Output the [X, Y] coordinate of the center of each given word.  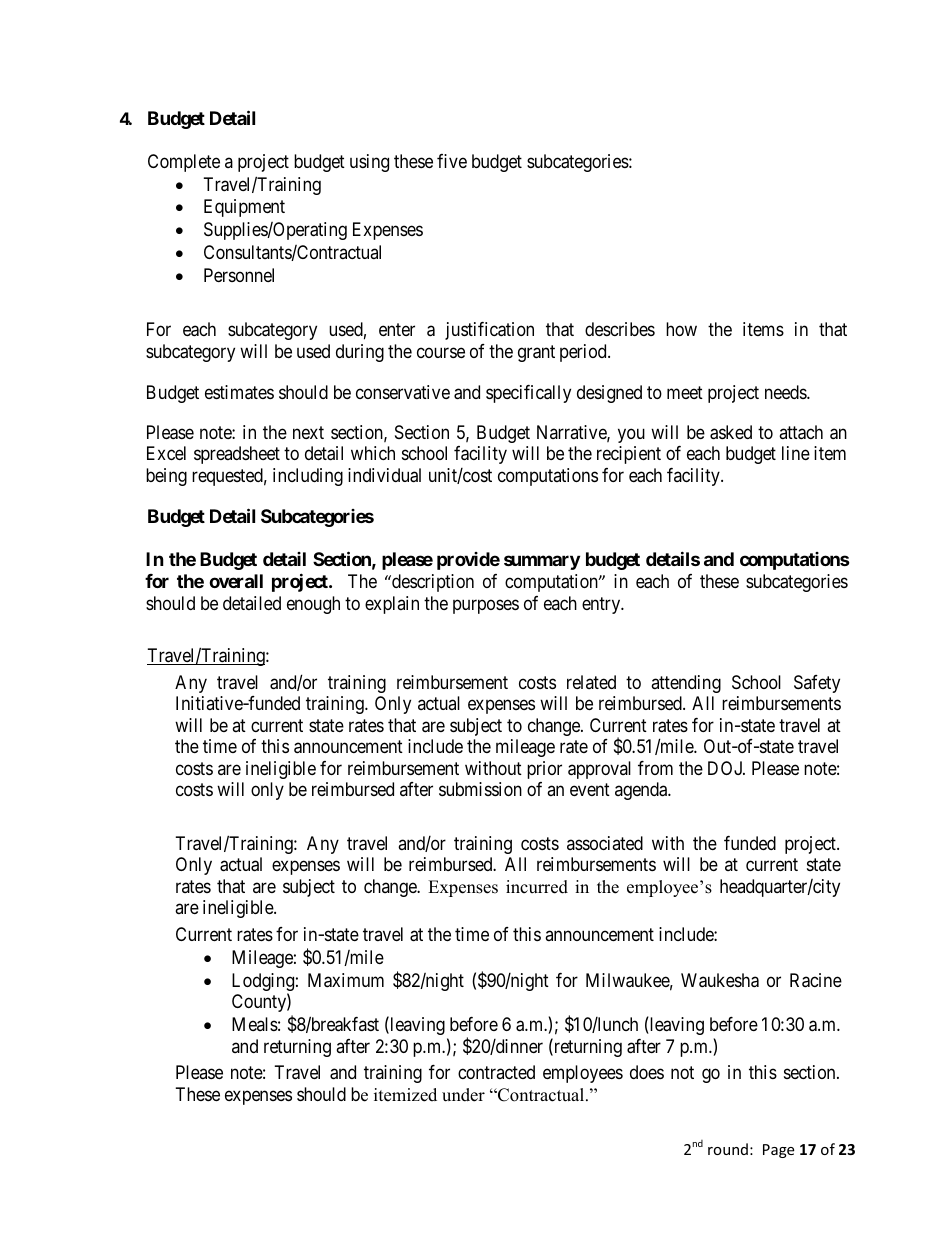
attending [686, 684]
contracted [496, 1072]
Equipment [244, 208]
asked [731, 432]
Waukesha [720, 980]
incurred [537, 887]
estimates [239, 392]
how [681, 329]
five [452, 161]
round [728, 1149]
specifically [528, 394]
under [463, 1095]
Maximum [346, 980]
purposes [486, 606]
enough [313, 605]
